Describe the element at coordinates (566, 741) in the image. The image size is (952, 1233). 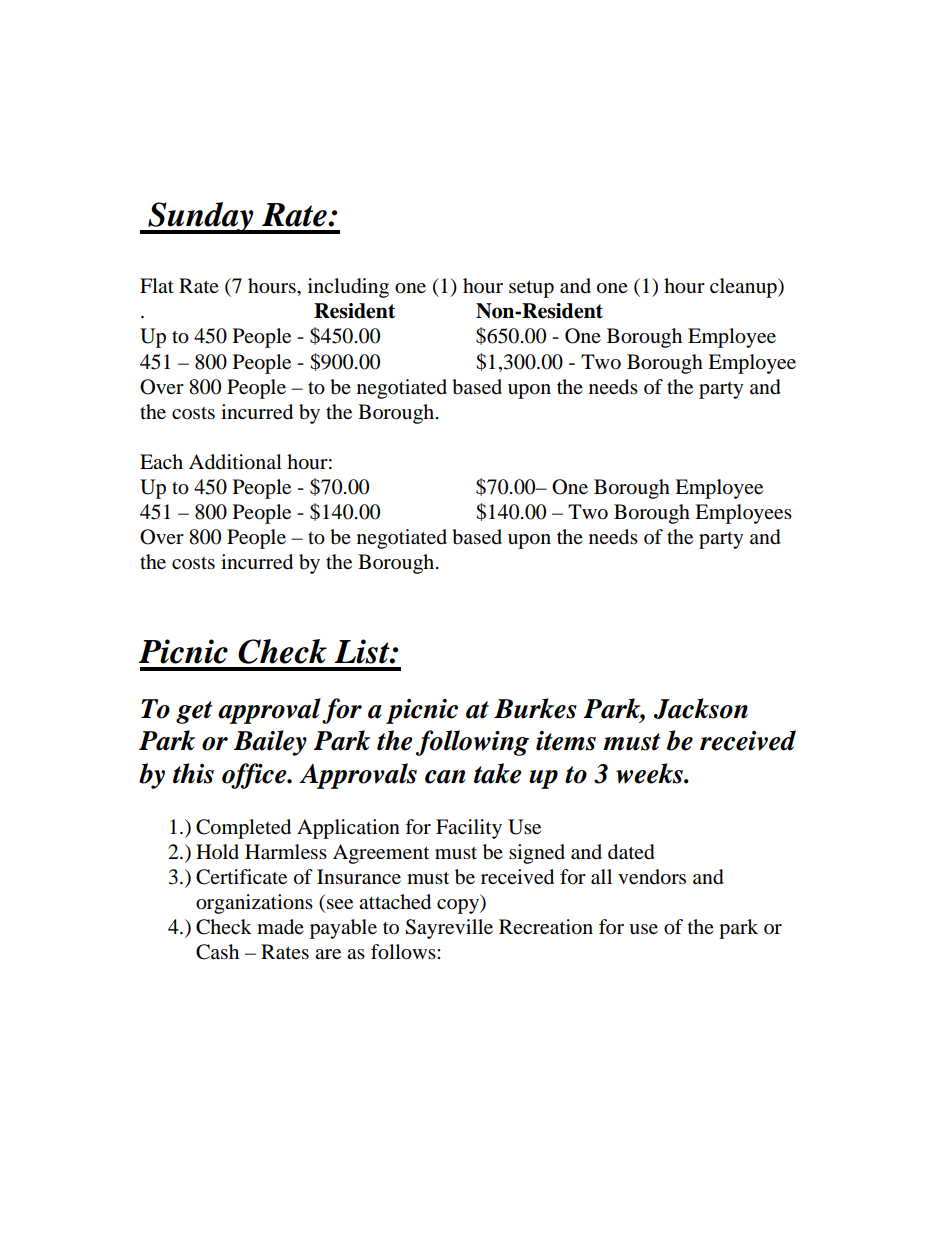
I see `items` at that location.
